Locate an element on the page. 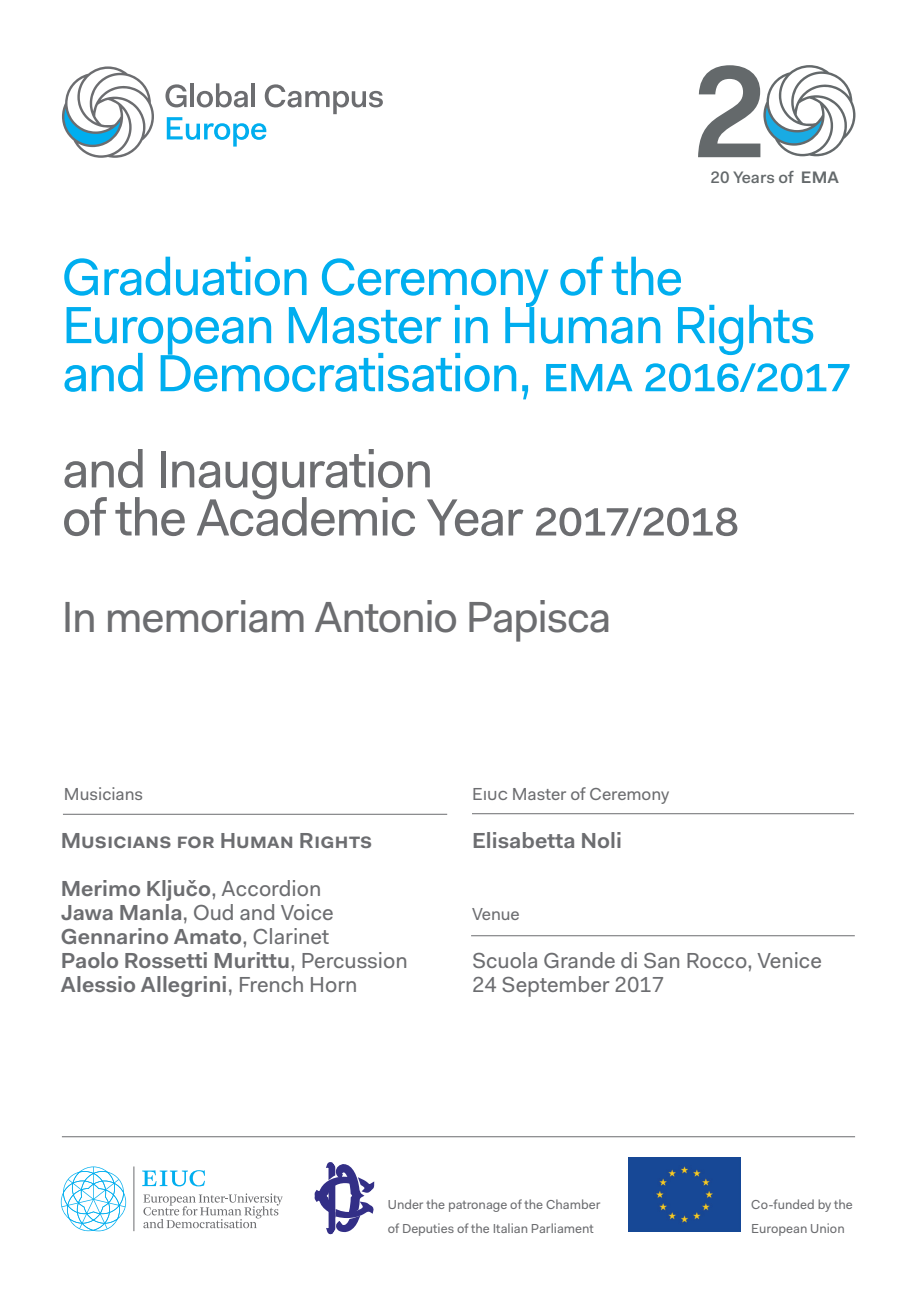  Union is located at coordinates (827, 1228).
